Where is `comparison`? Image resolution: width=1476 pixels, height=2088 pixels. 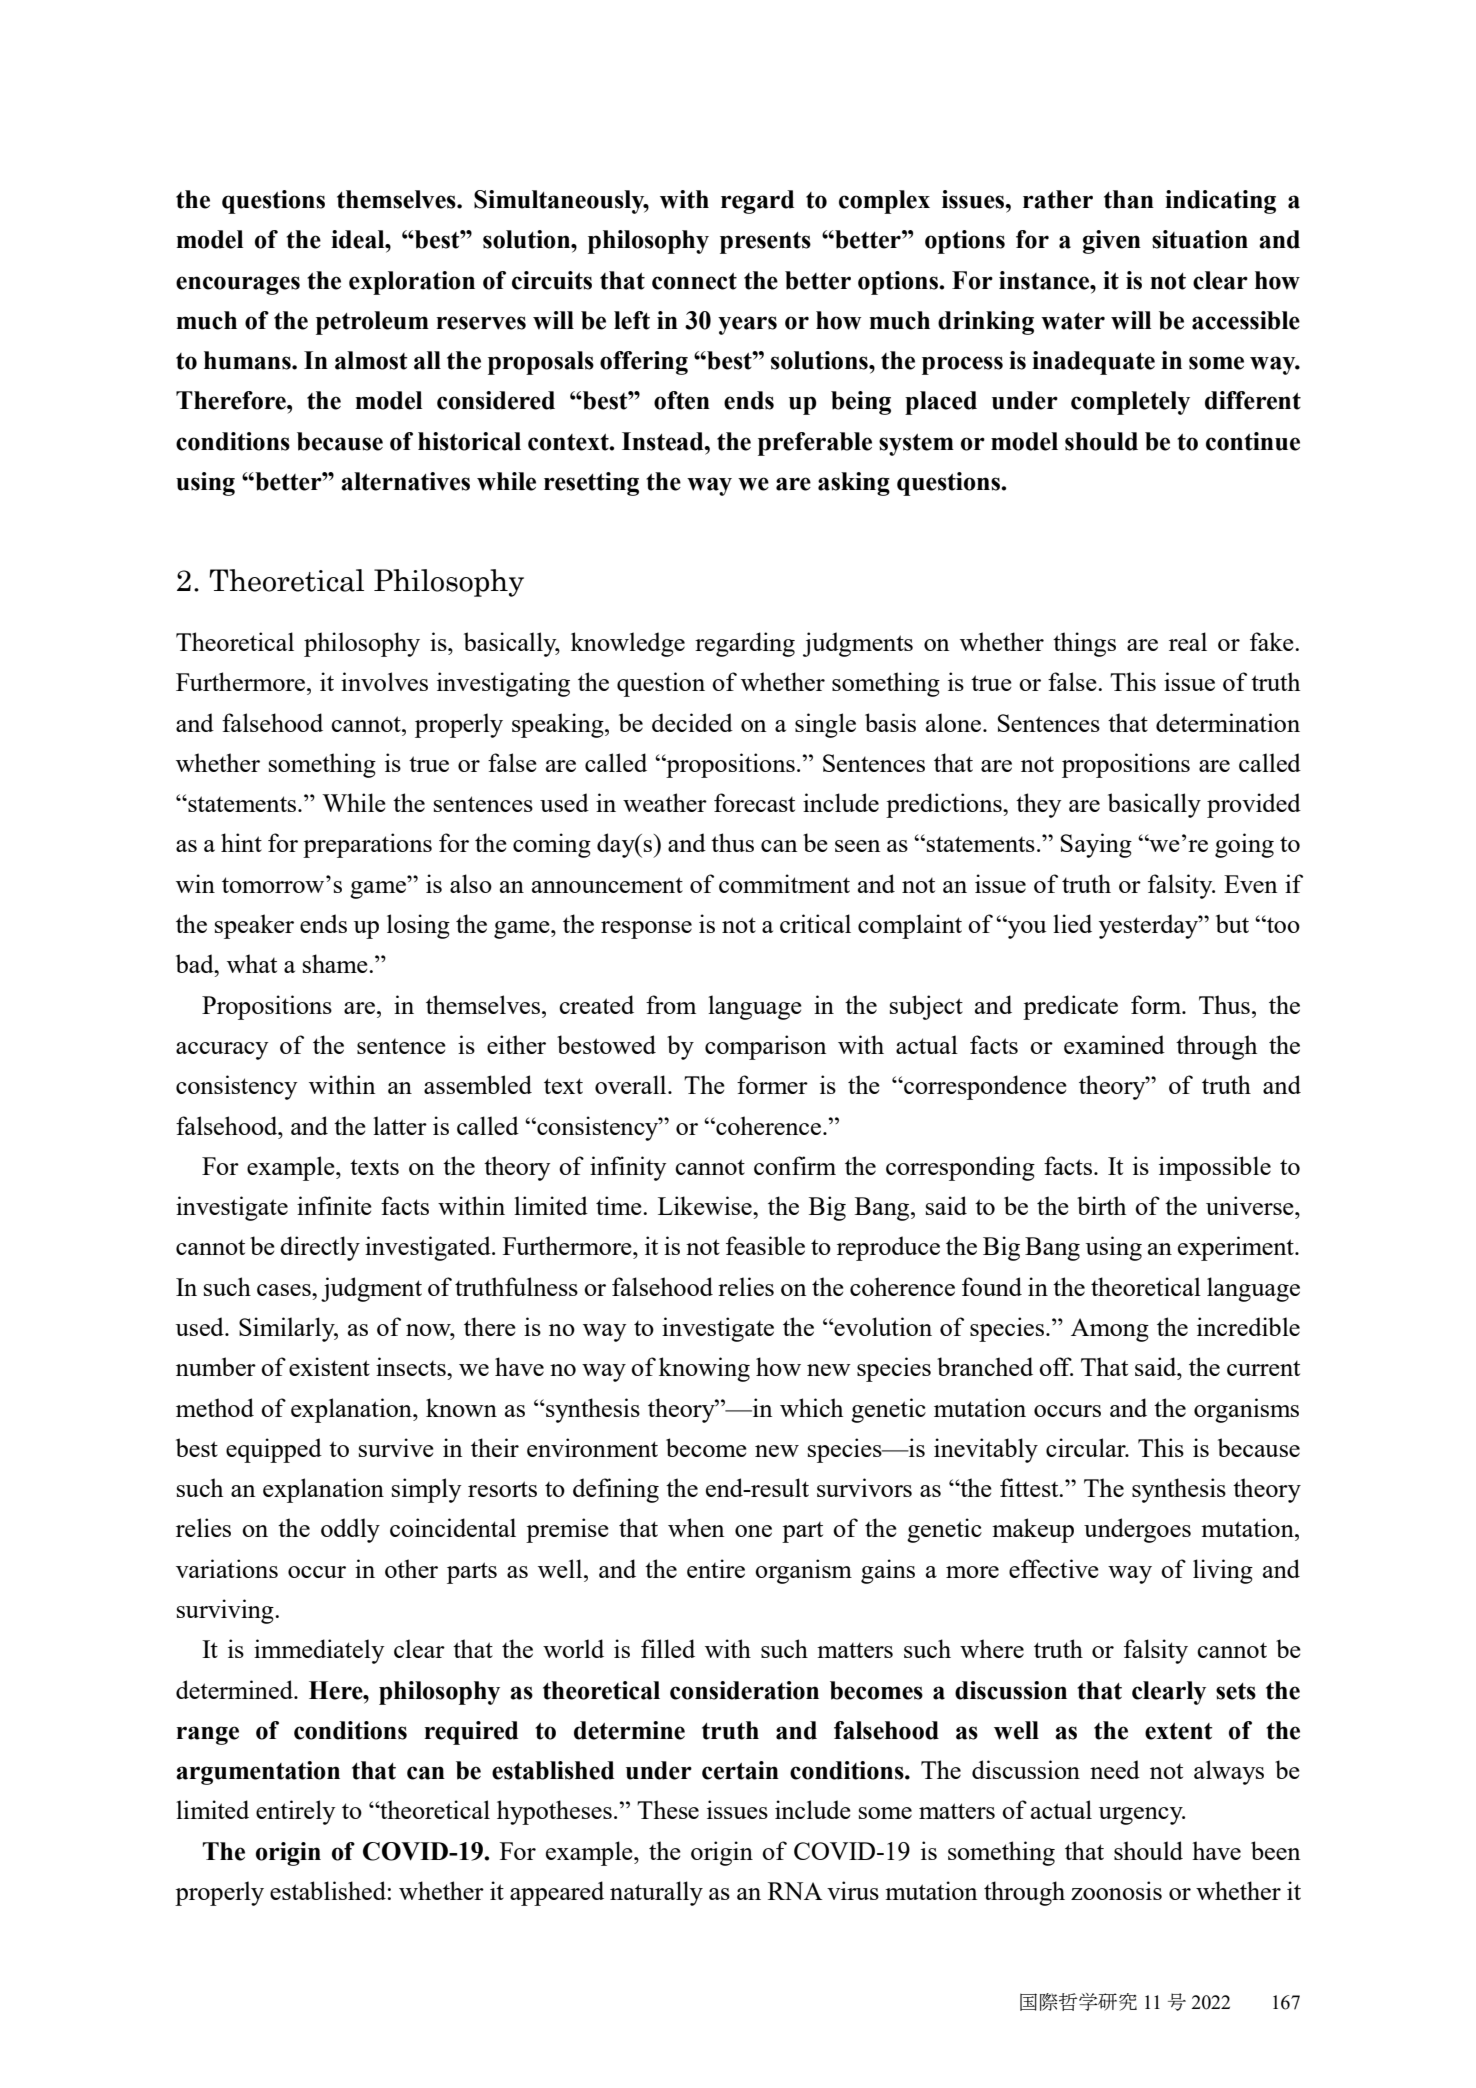
comparison is located at coordinates (766, 1047).
